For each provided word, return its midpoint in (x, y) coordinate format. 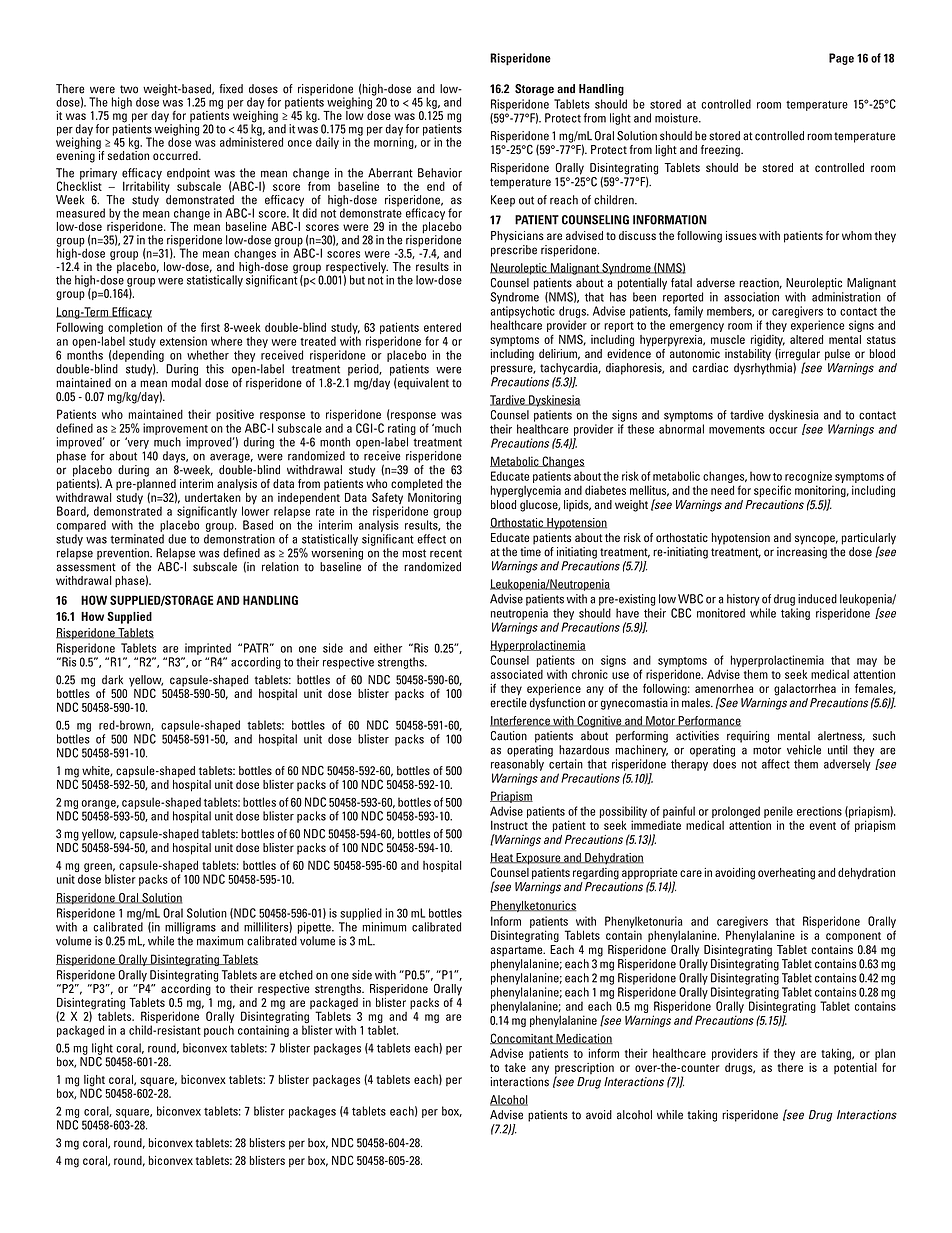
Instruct (509, 825)
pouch (219, 1031)
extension (183, 341)
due (177, 539)
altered (806, 339)
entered (442, 327)
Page (841, 59)
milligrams (190, 928)
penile (778, 812)
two (129, 89)
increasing (802, 553)
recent (446, 553)
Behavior (440, 173)
